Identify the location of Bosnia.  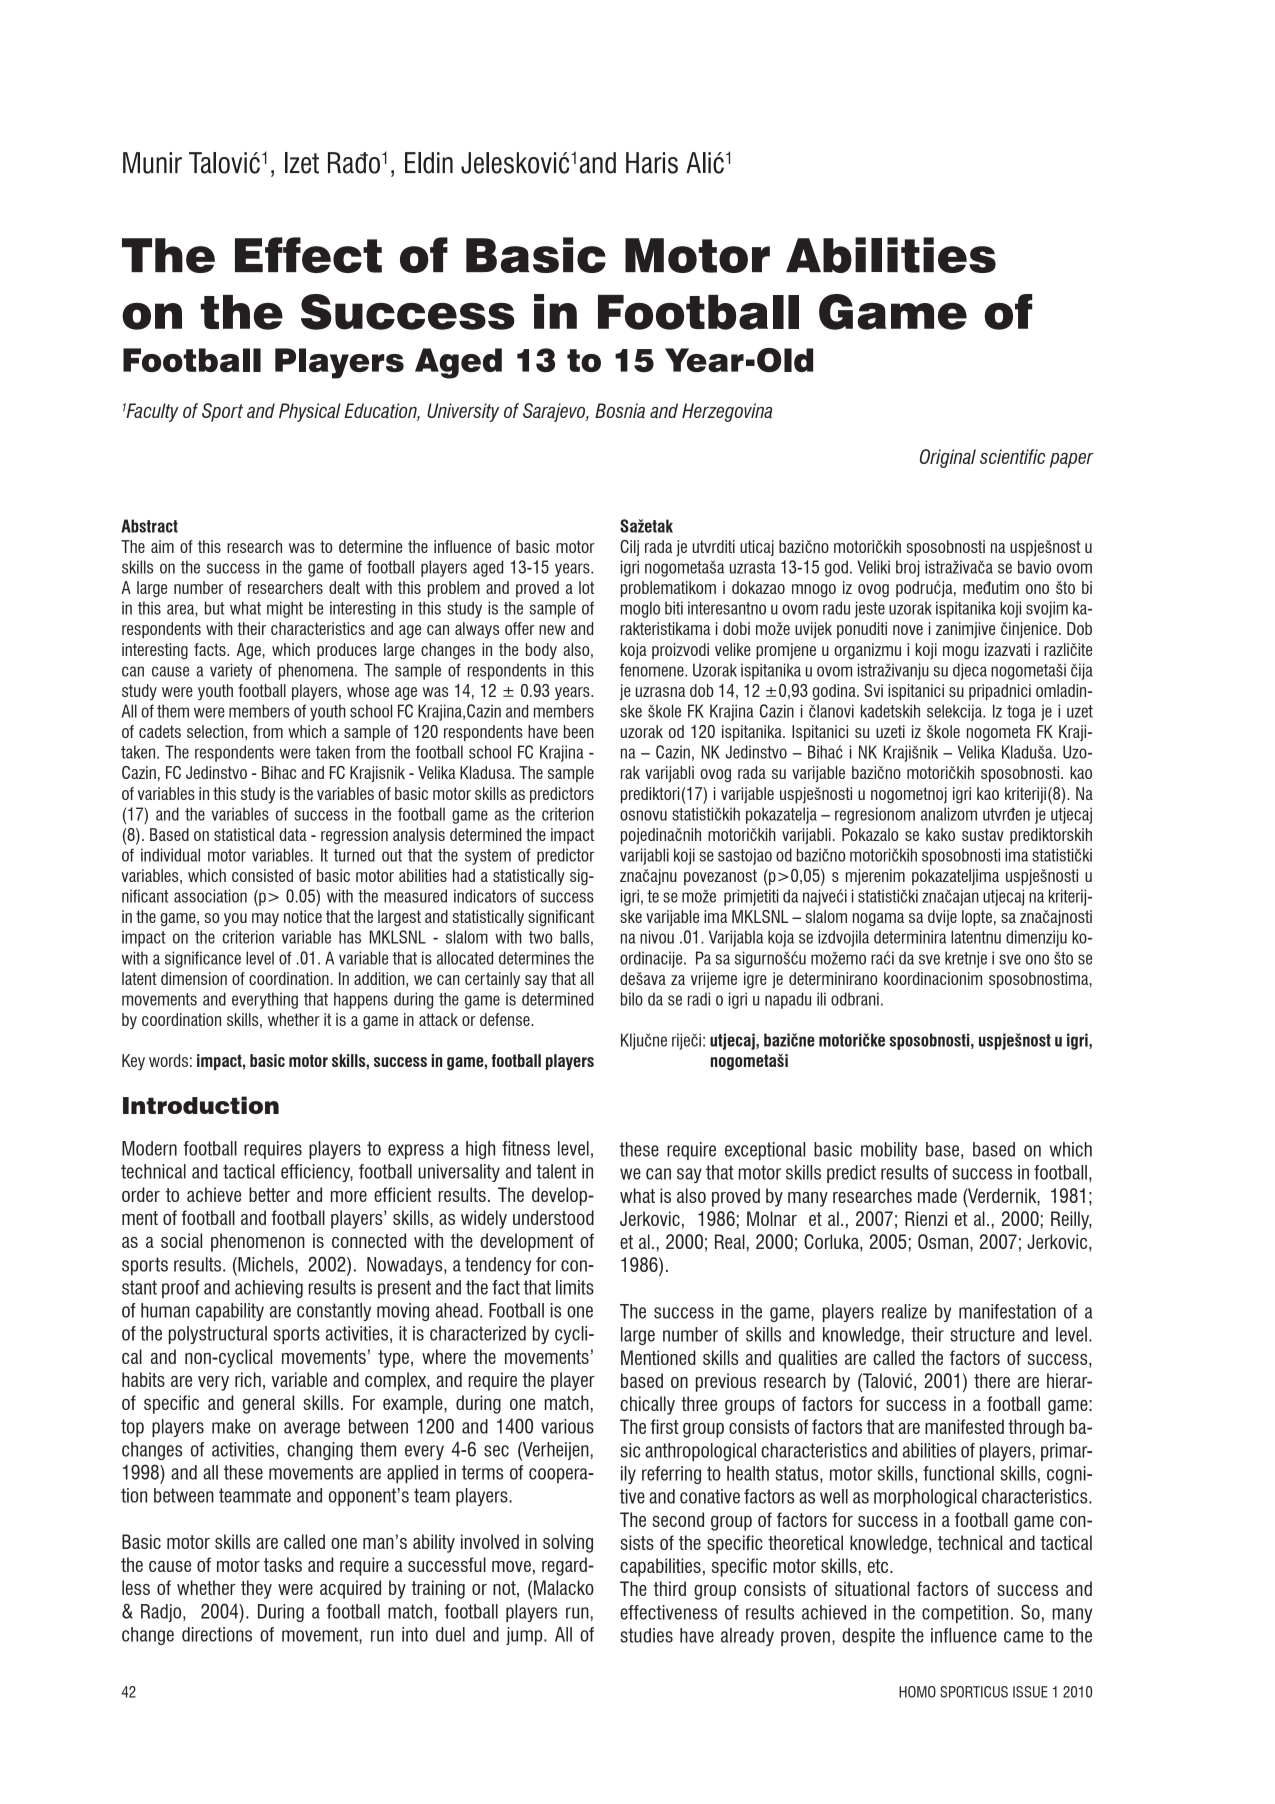
(620, 411).
